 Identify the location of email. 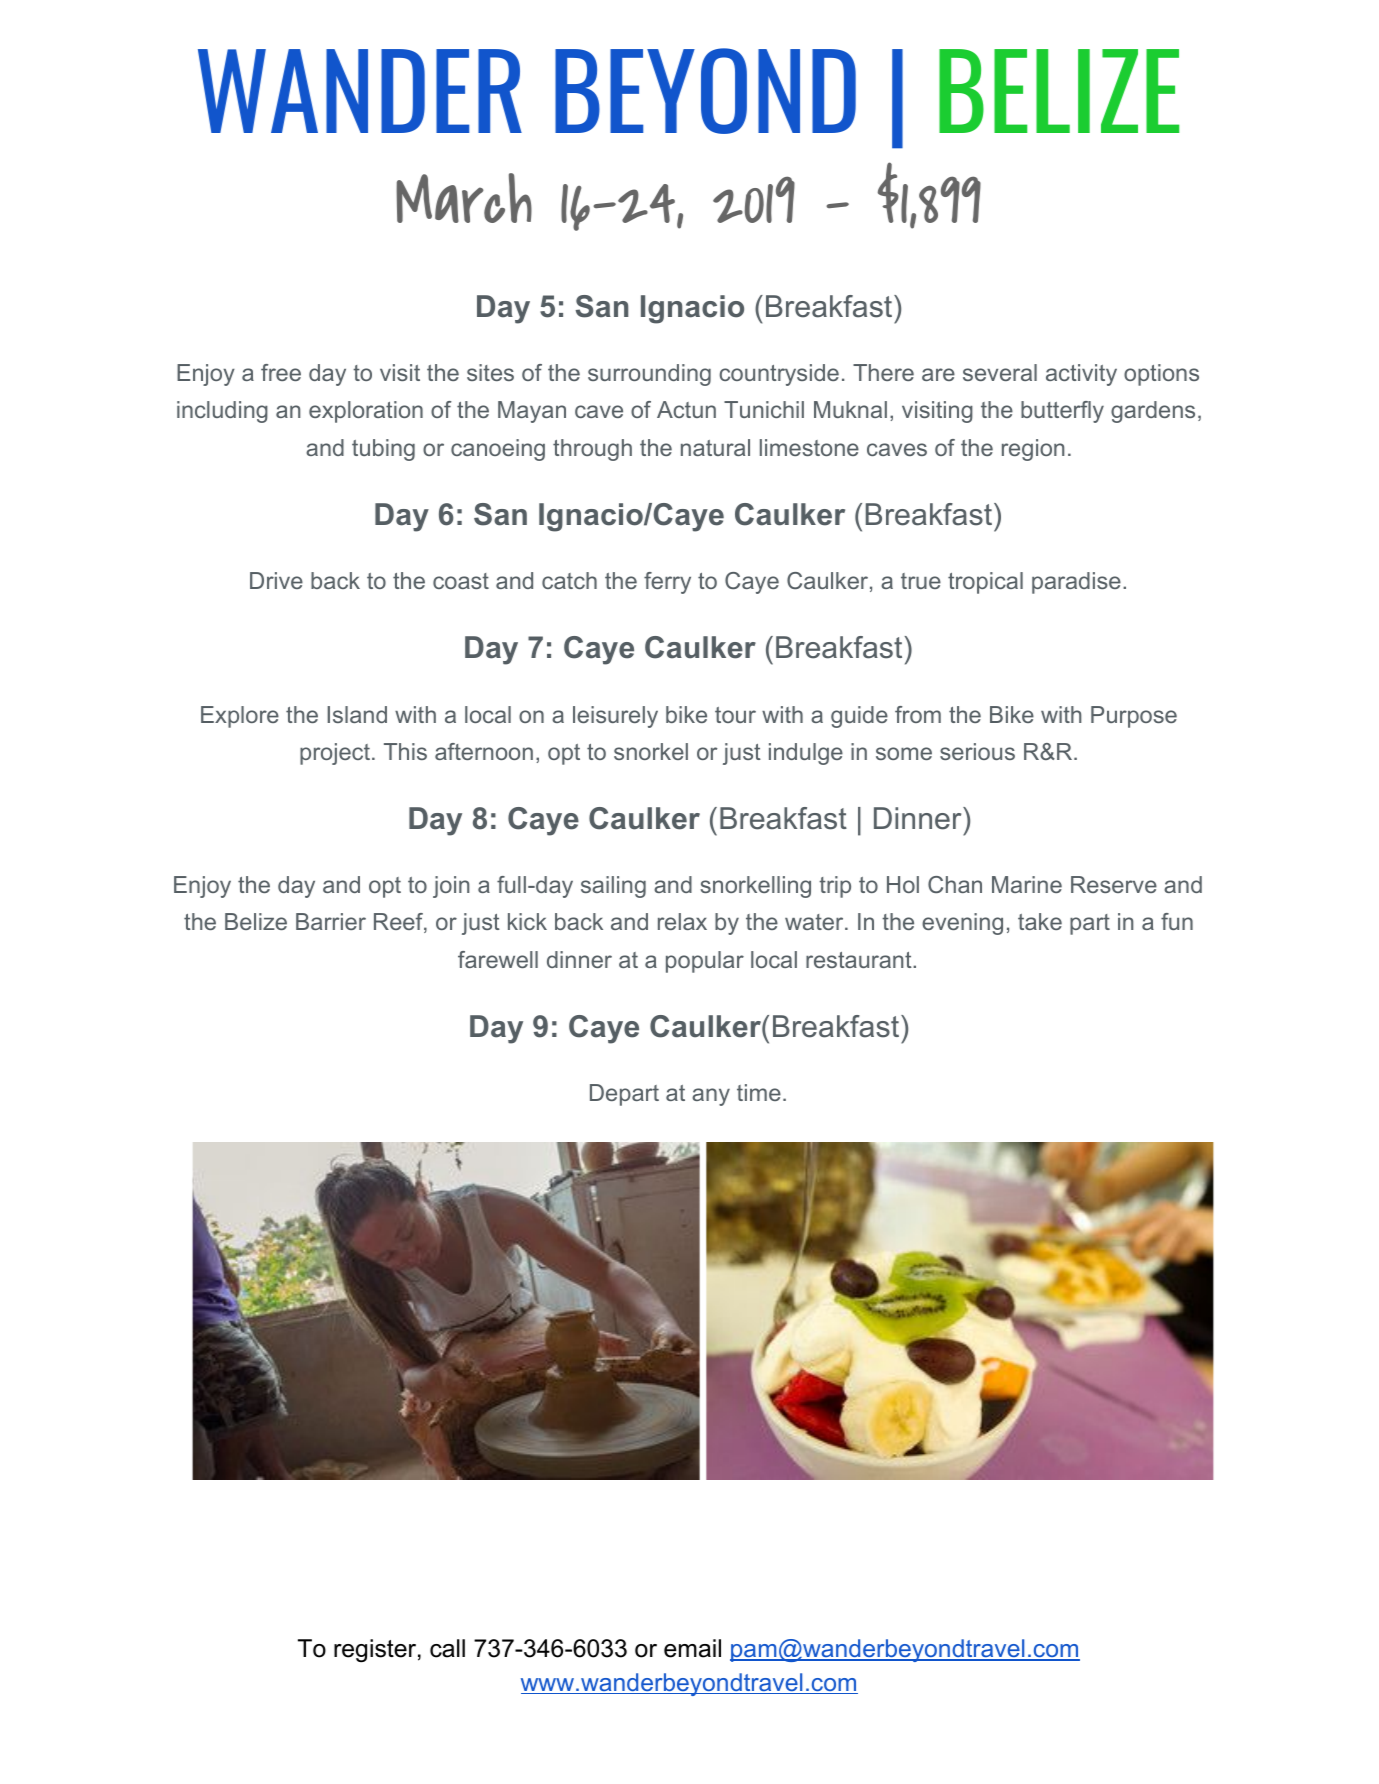
(692, 1648).
